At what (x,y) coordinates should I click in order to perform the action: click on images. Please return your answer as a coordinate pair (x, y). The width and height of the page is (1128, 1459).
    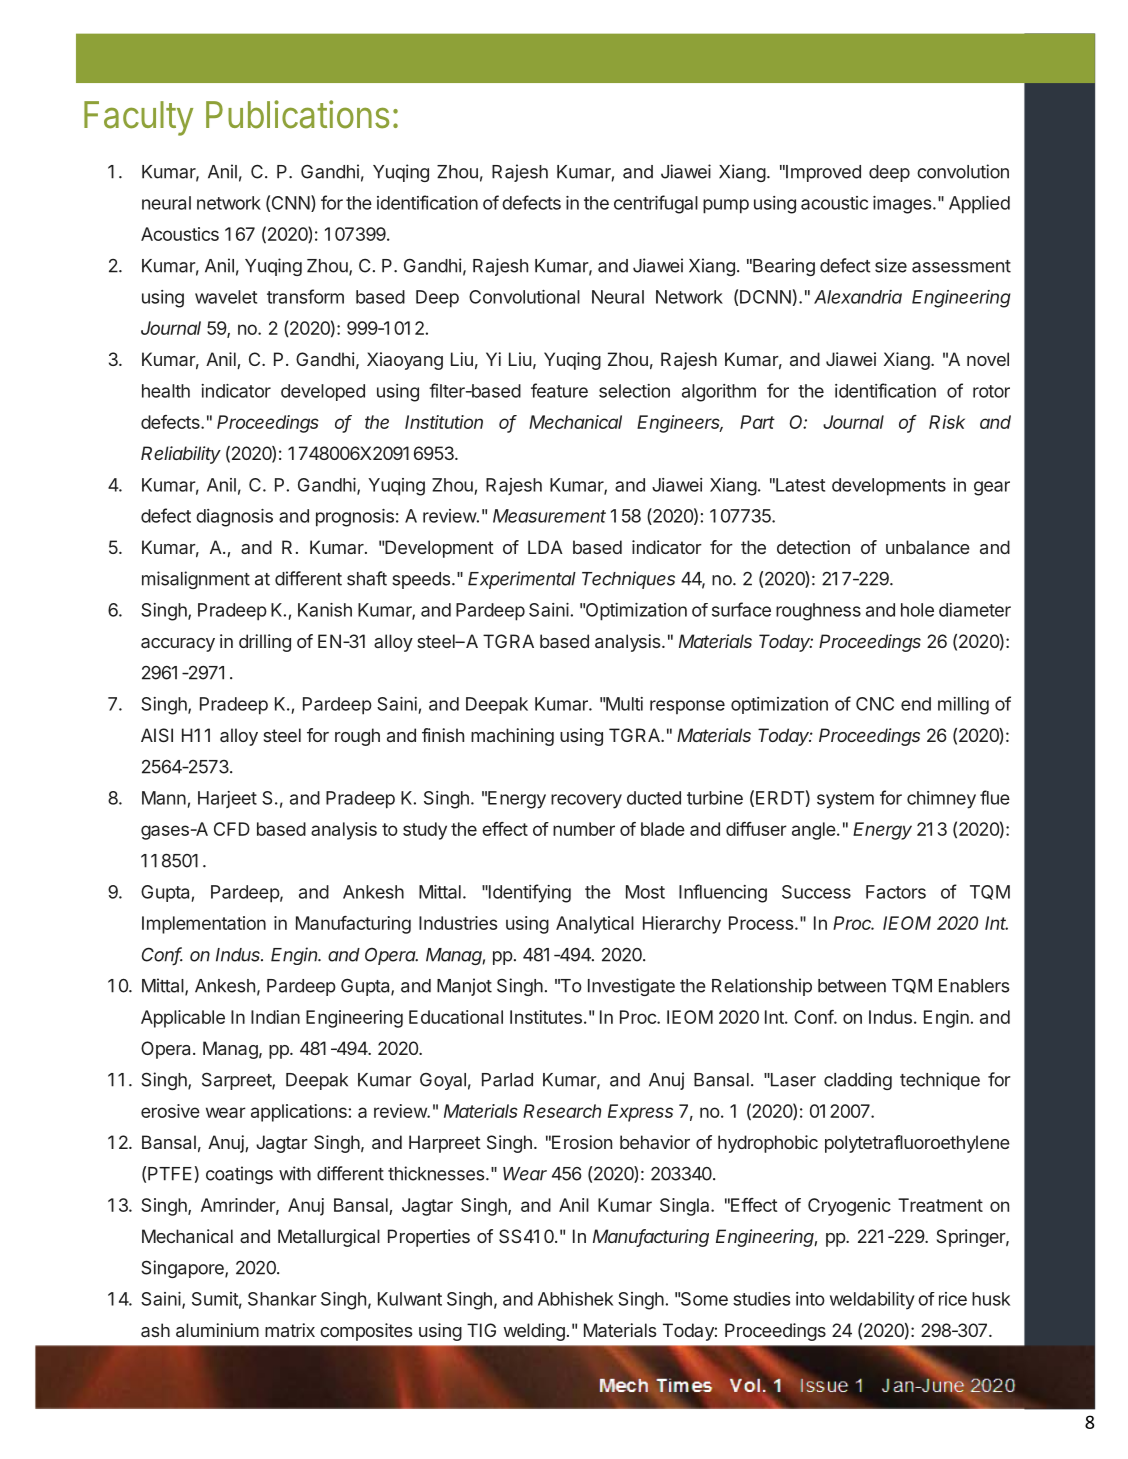
    Looking at the image, I should click on (902, 205).
